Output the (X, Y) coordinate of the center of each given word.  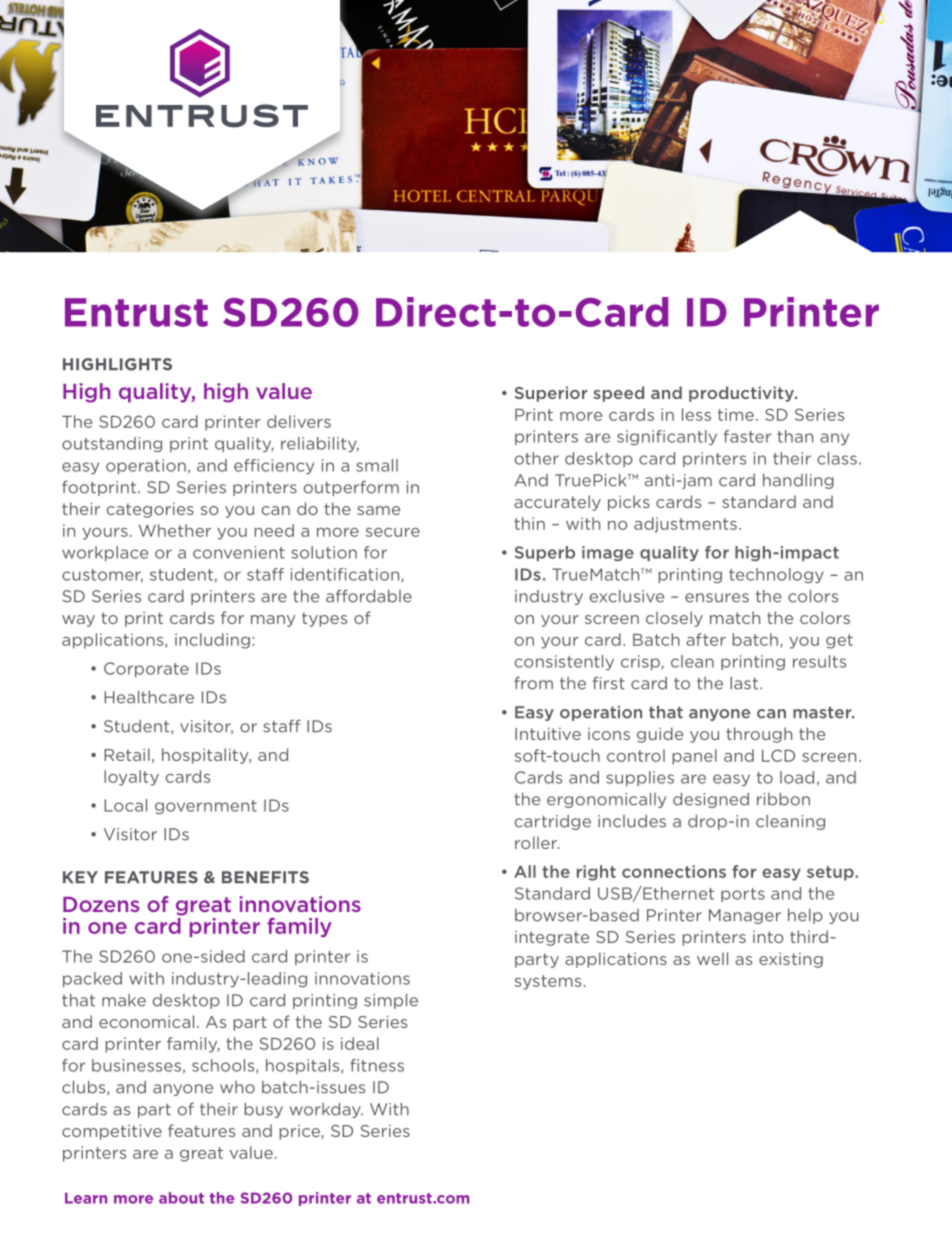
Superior (551, 394)
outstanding (112, 444)
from (533, 683)
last (744, 683)
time (735, 414)
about (181, 1198)
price (301, 1132)
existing (791, 960)
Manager (745, 916)
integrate (552, 938)
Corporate (146, 669)
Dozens (101, 904)
